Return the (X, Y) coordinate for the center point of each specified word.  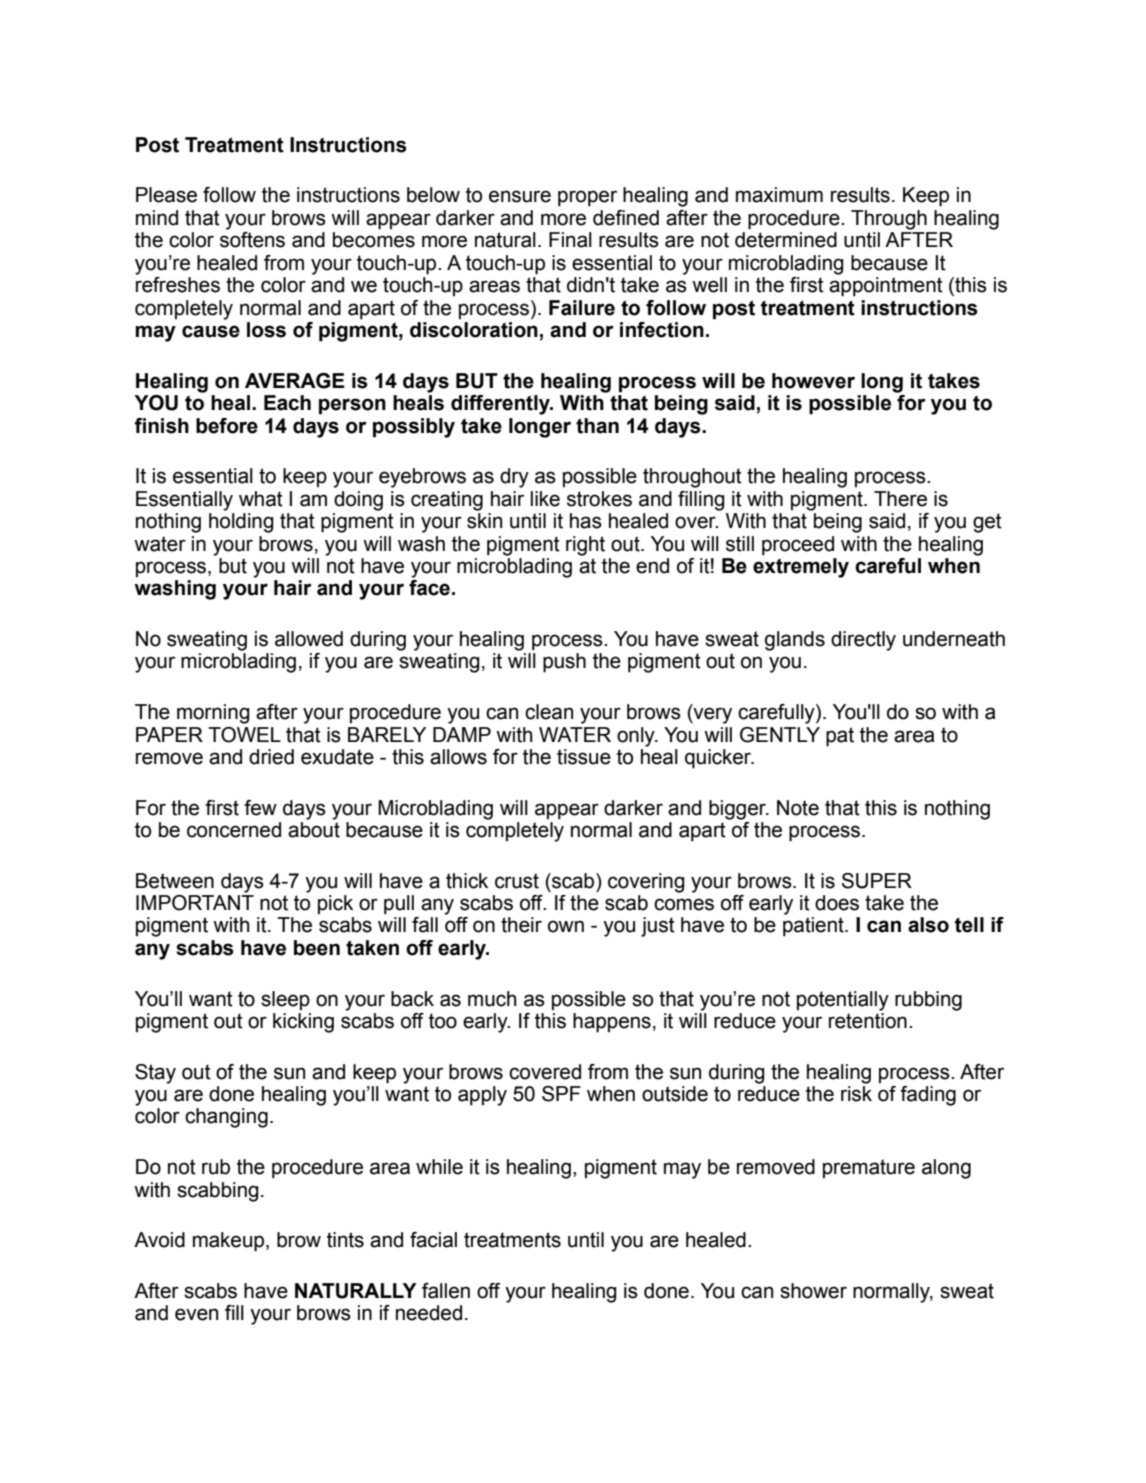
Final (570, 240)
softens (252, 240)
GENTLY (780, 735)
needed (429, 1313)
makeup (230, 1242)
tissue (584, 757)
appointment (886, 287)
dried (271, 757)
